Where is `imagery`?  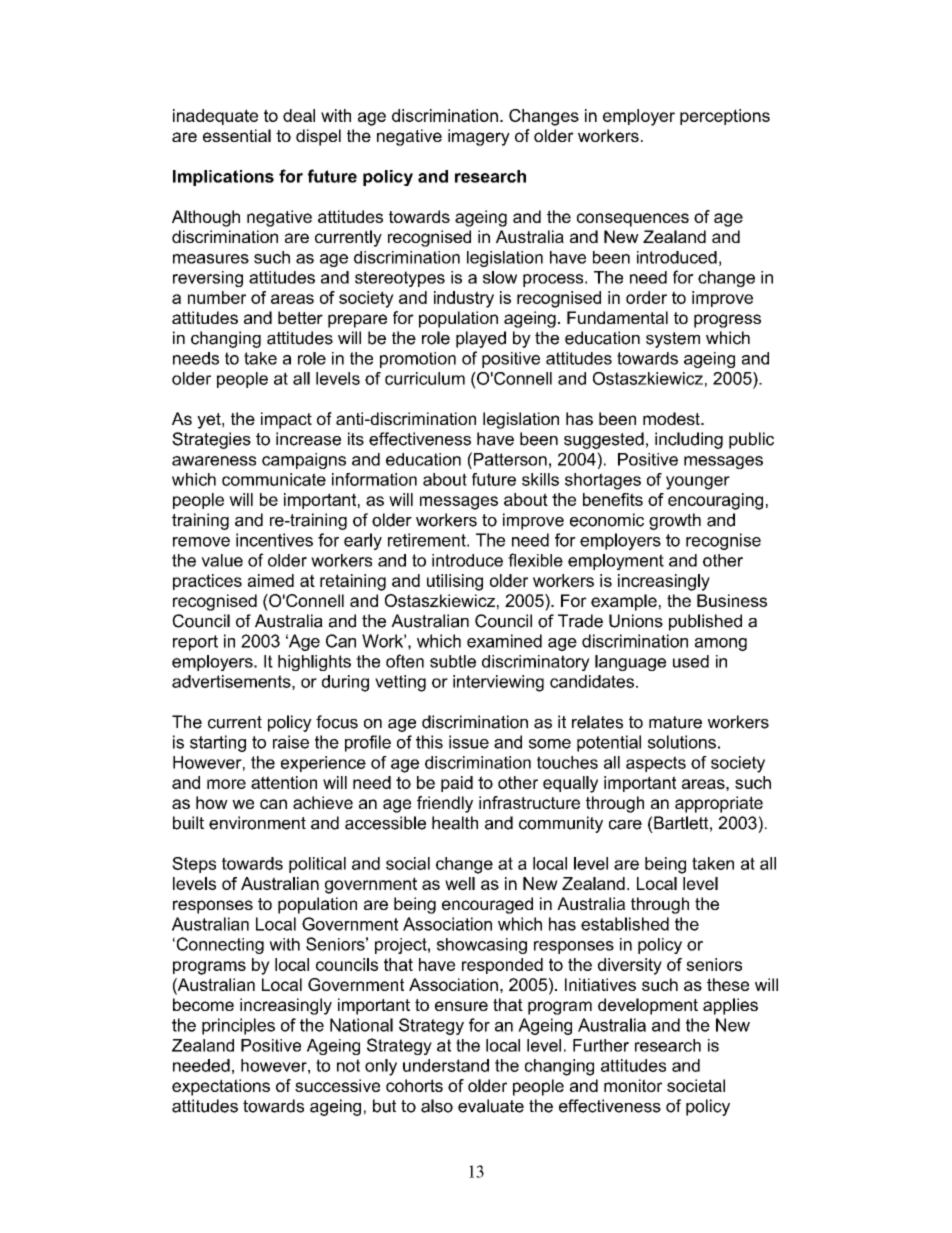
imagery is located at coordinates (479, 137).
